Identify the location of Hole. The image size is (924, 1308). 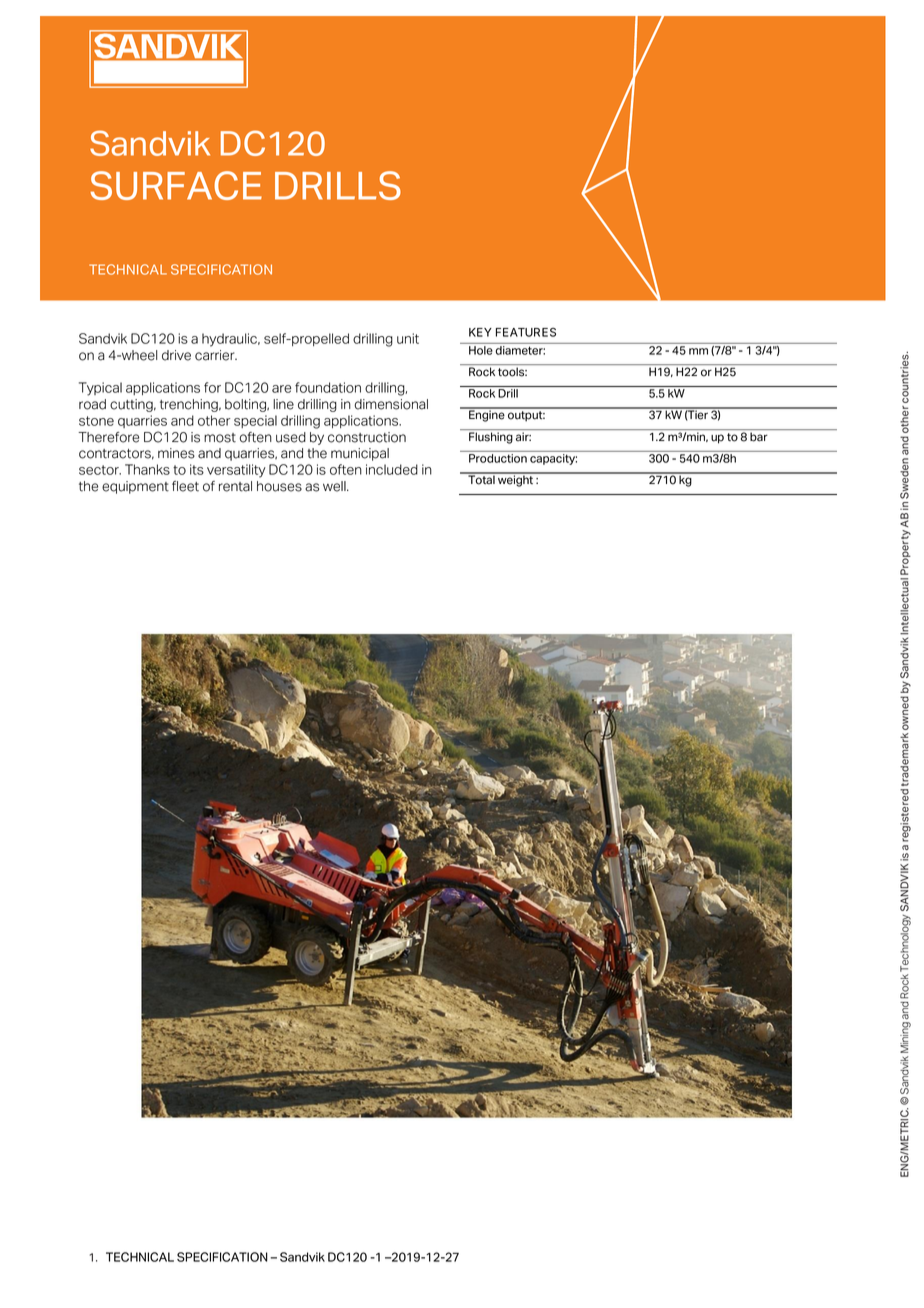
(481, 350).
